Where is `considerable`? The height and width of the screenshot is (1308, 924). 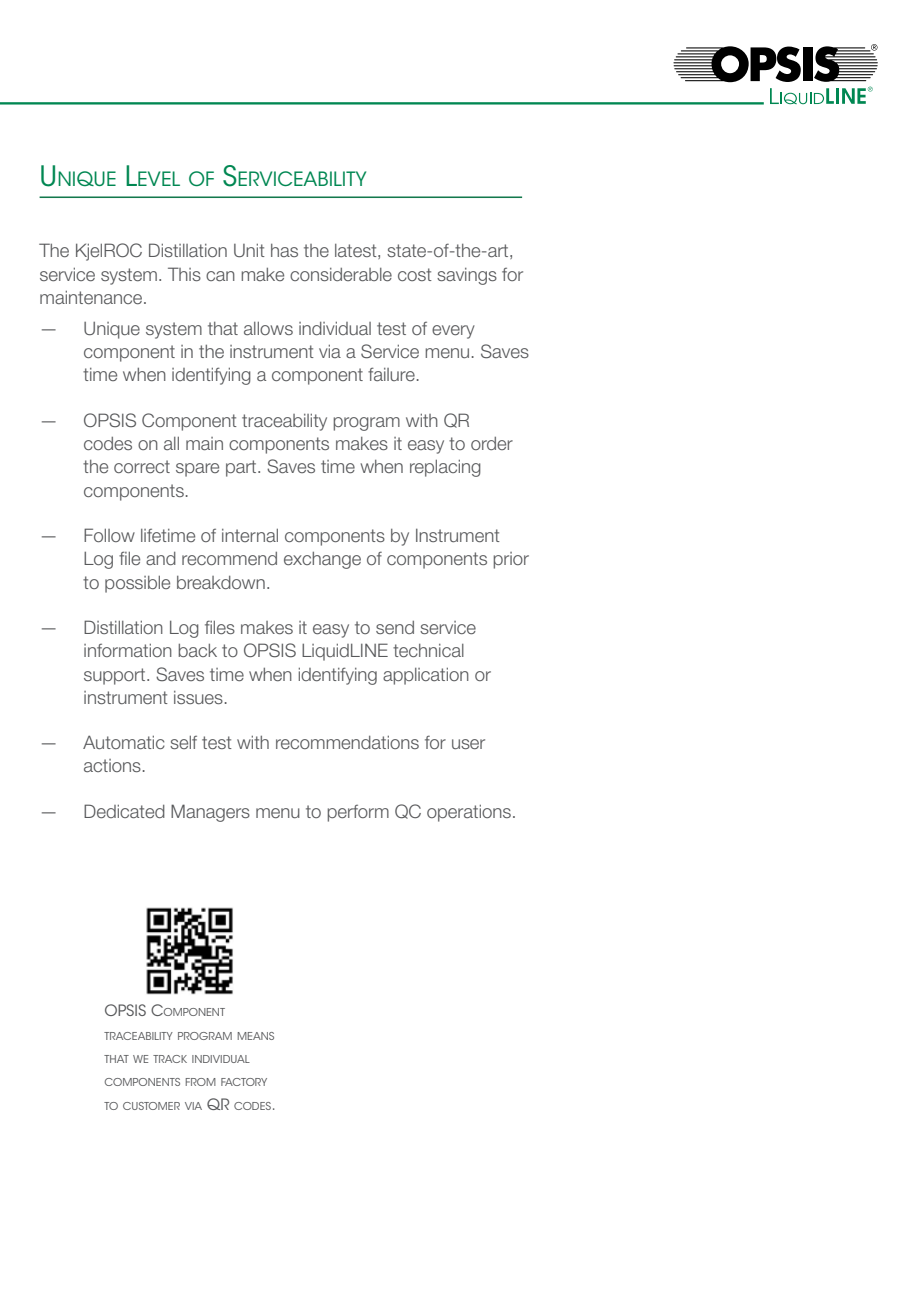
considerable is located at coordinates (341, 274).
